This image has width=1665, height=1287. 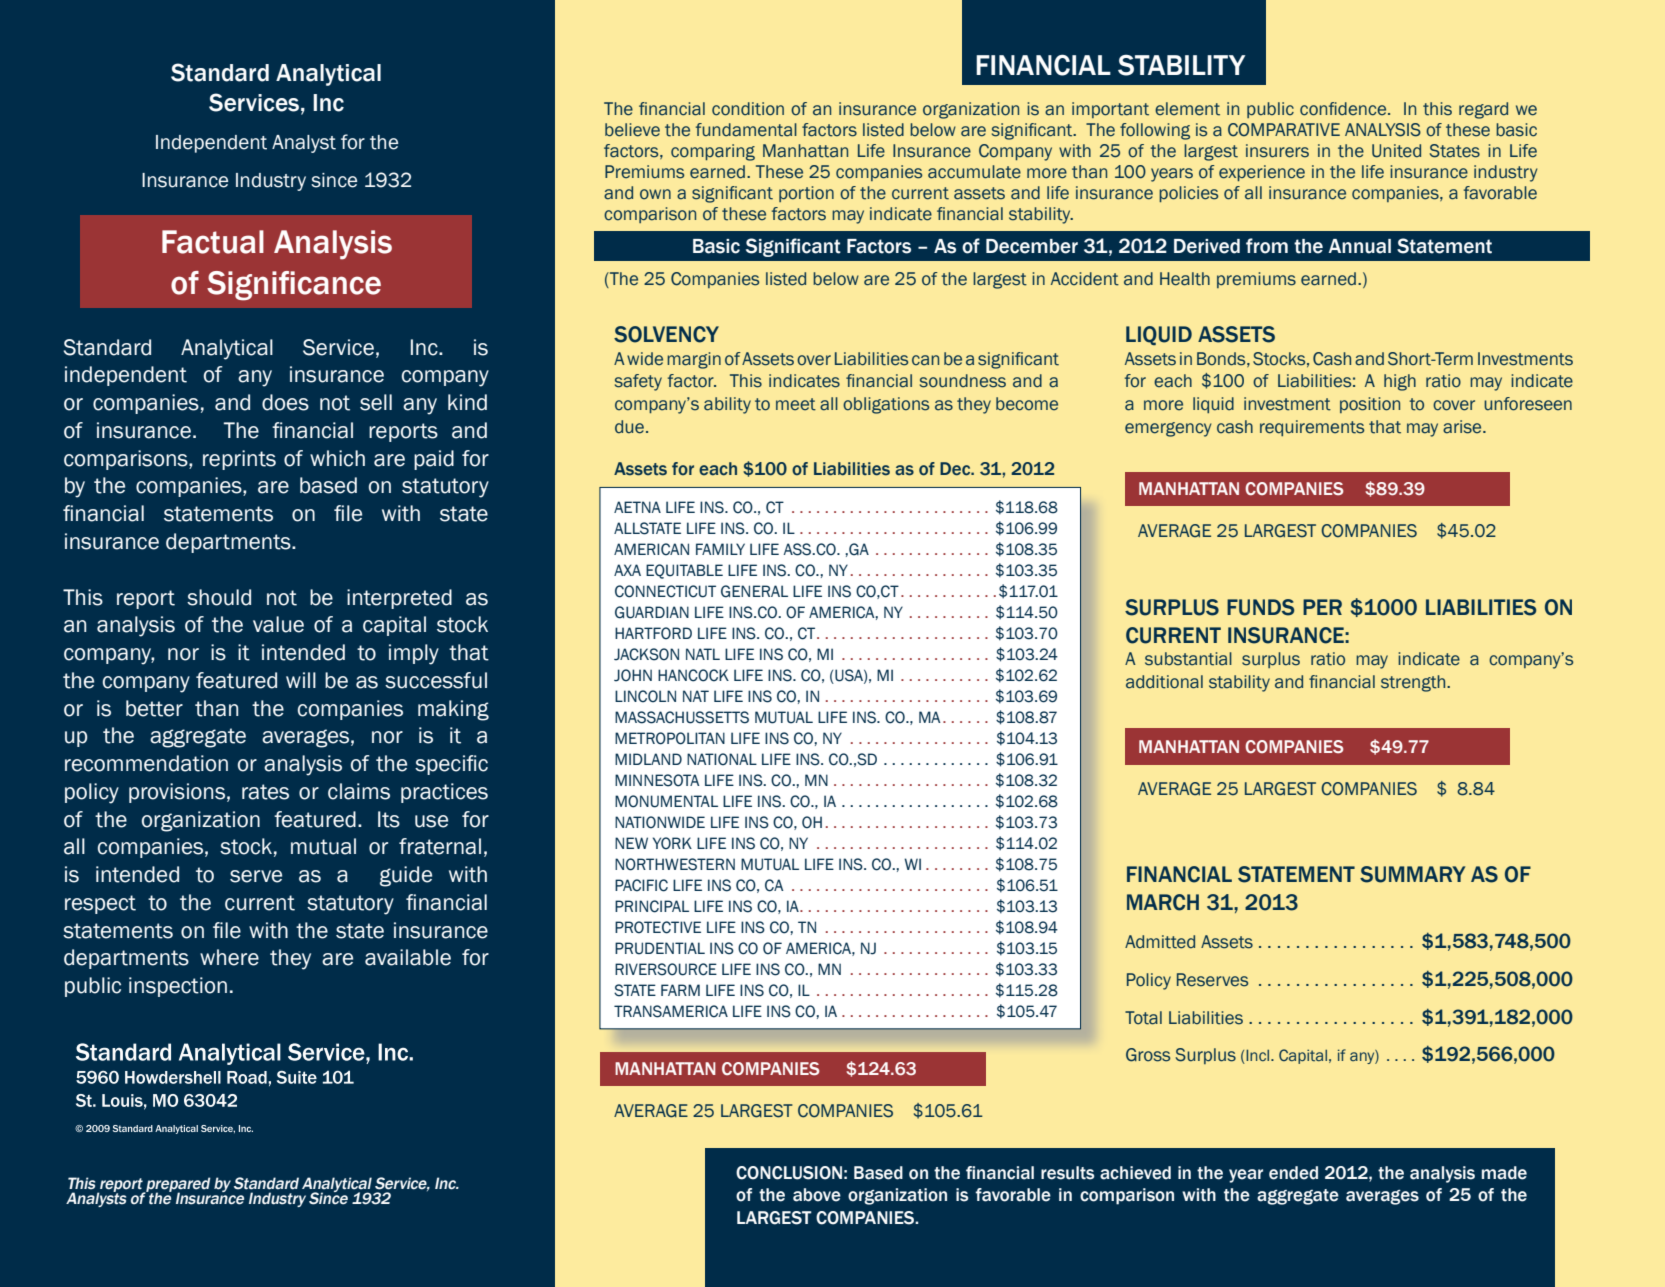 I want to click on meet, so click(x=796, y=404).
